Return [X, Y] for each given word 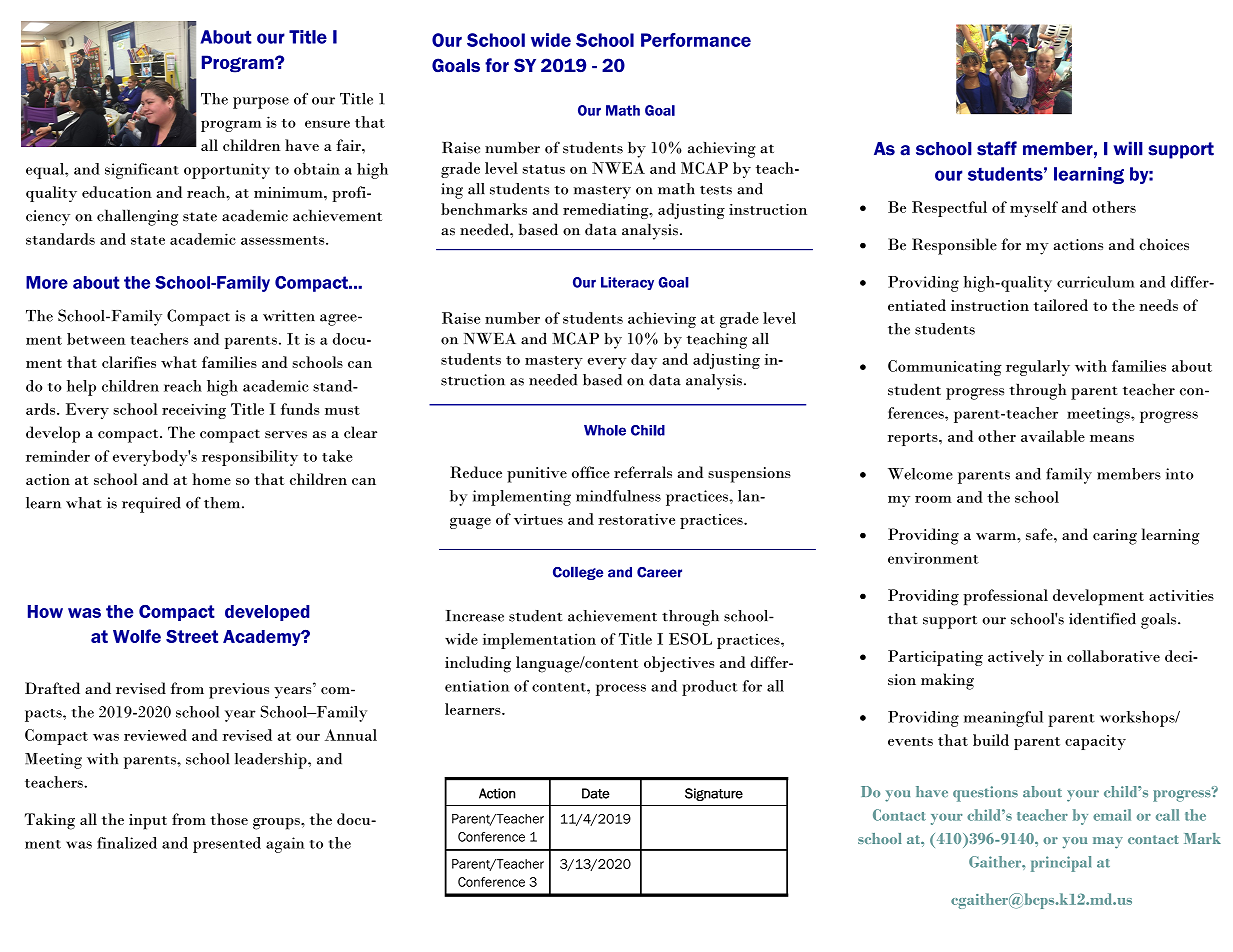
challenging [137, 217]
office [591, 472]
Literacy [627, 283]
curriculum [1095, 282]
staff [997, 148]
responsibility [250, 458]
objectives [679, 664]
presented [227, 845]
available [1053, 436]
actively [1016, 658]
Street [192, 636]
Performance [696, 40]
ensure [327, 124]
